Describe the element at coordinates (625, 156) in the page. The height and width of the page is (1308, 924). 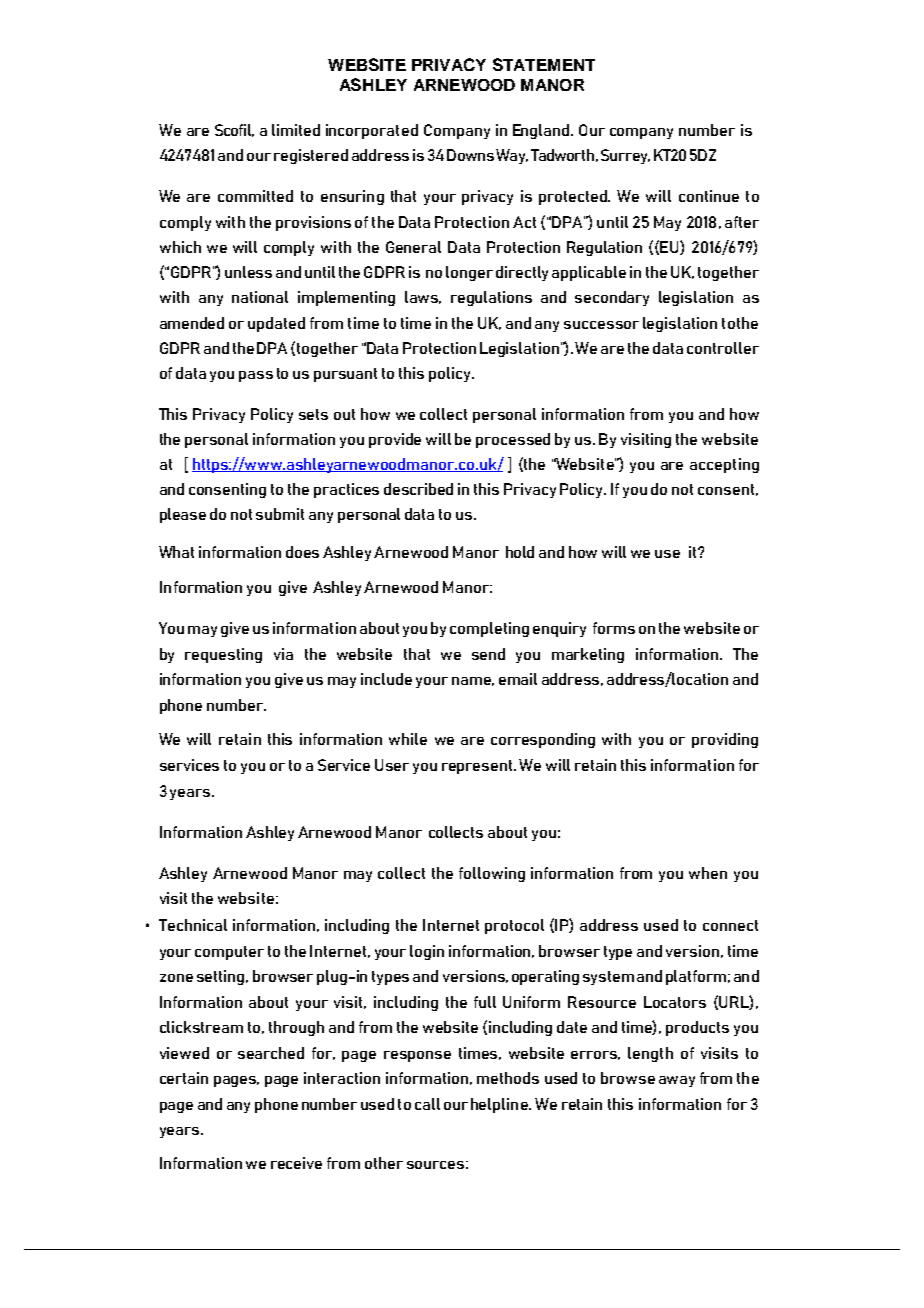
I see `Surrey` at that location.
